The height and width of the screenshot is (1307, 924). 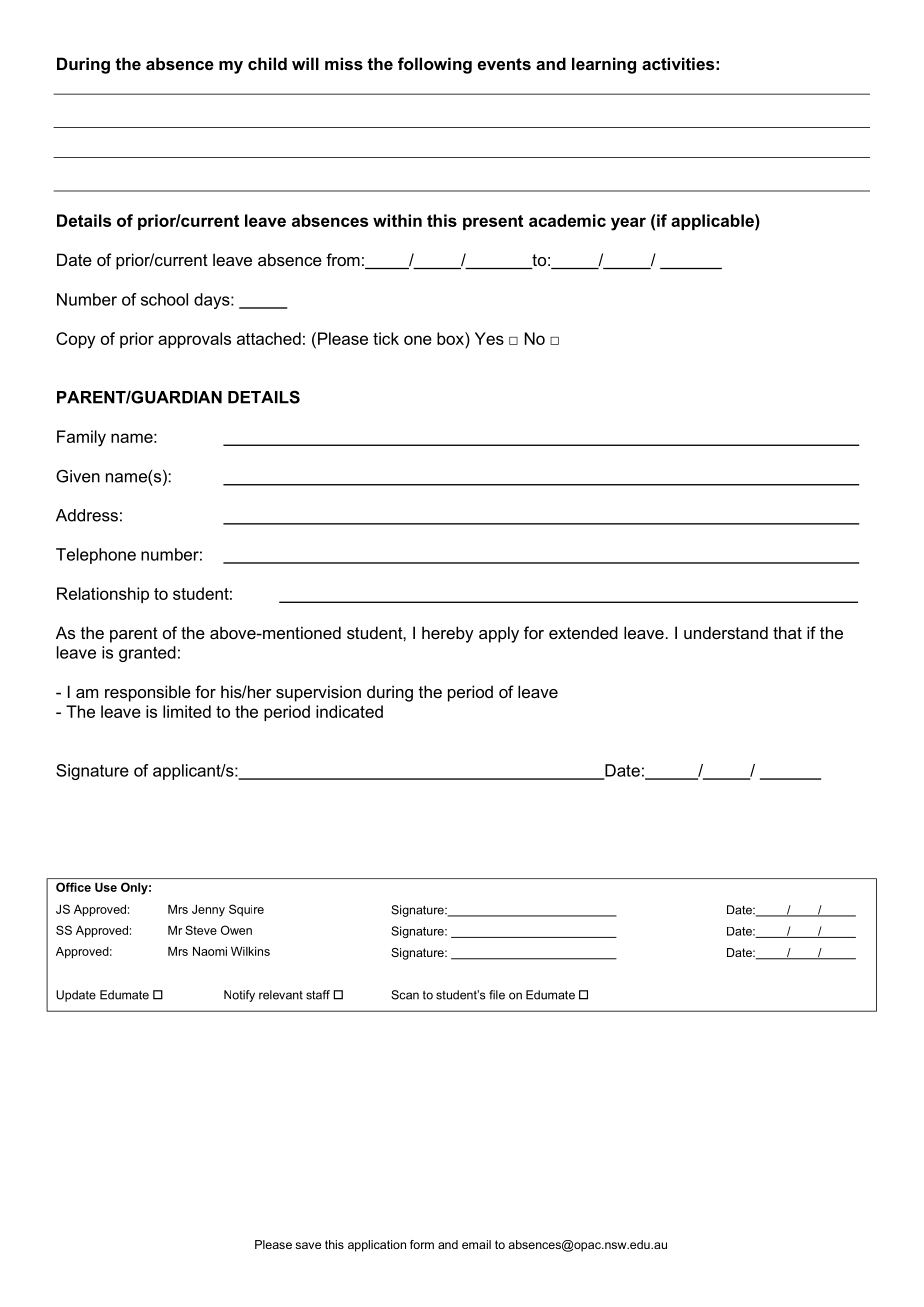 What do you see at coordinates (422, 1244) in the screenshot?
I see `form` at bounding box center [422, 1244].
